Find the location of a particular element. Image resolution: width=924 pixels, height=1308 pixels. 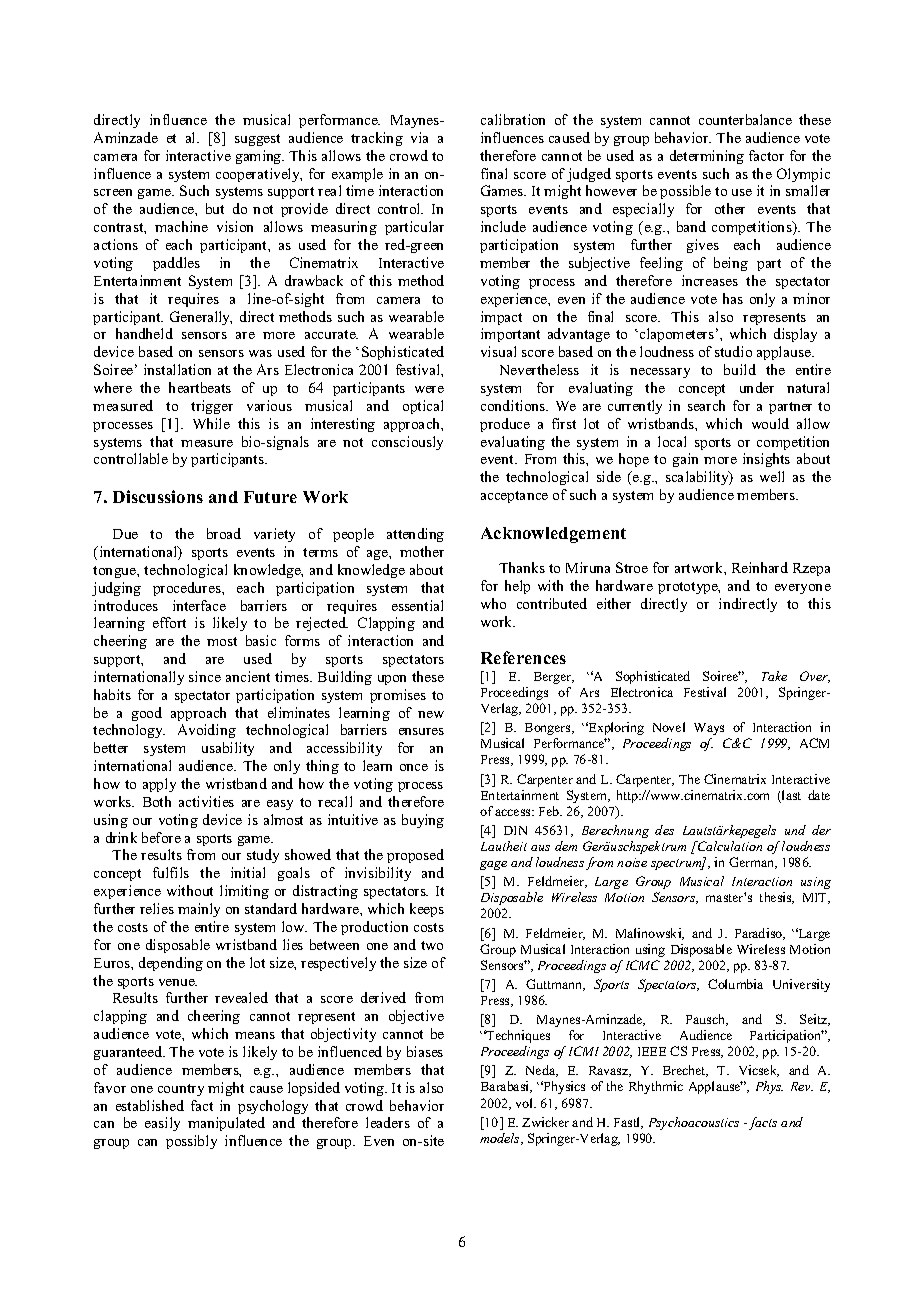

keeps is located at coordinates (427, 910).
